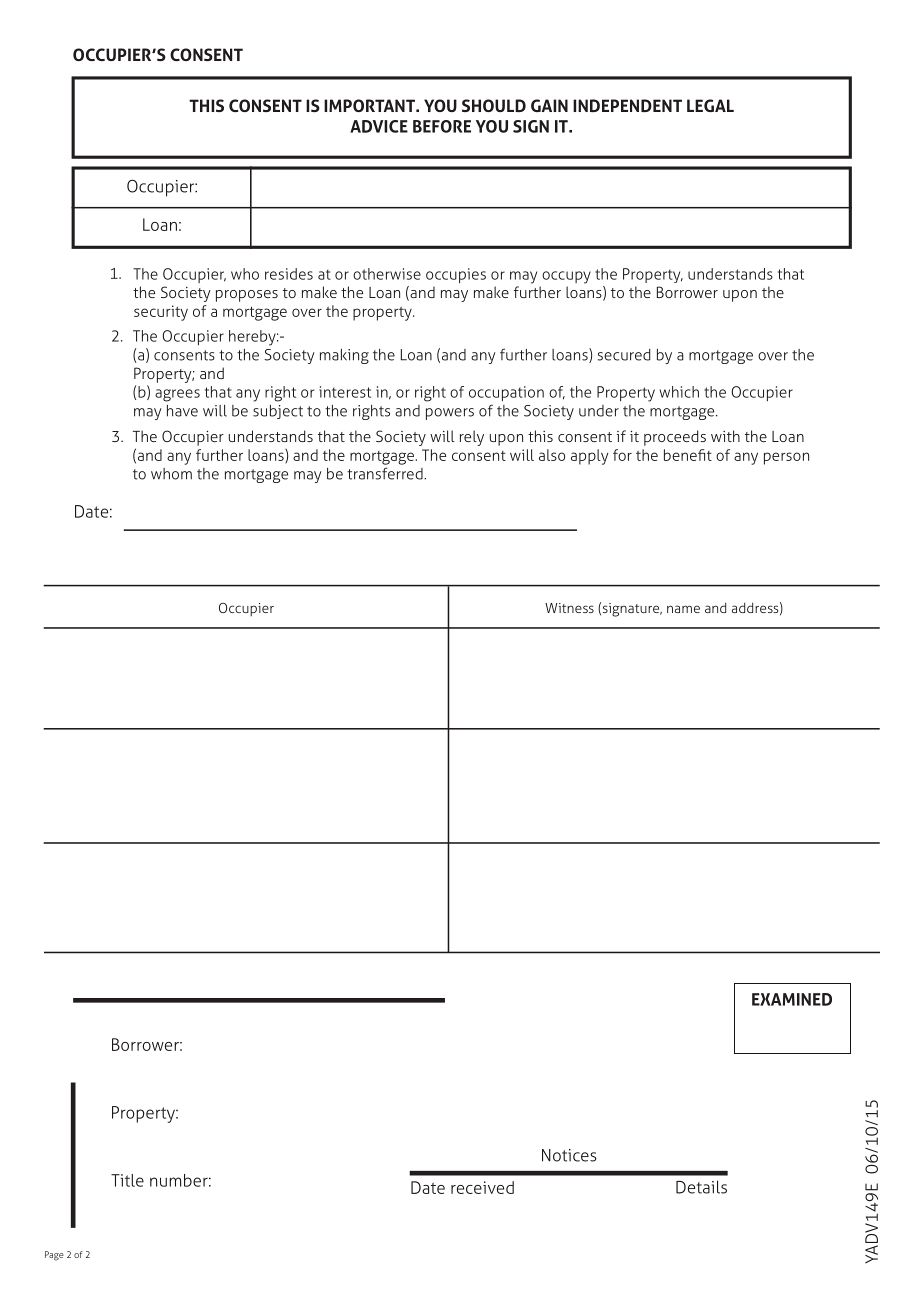 This document has width=924, height=1308. I want to click on Details, so click(701, 1187).
